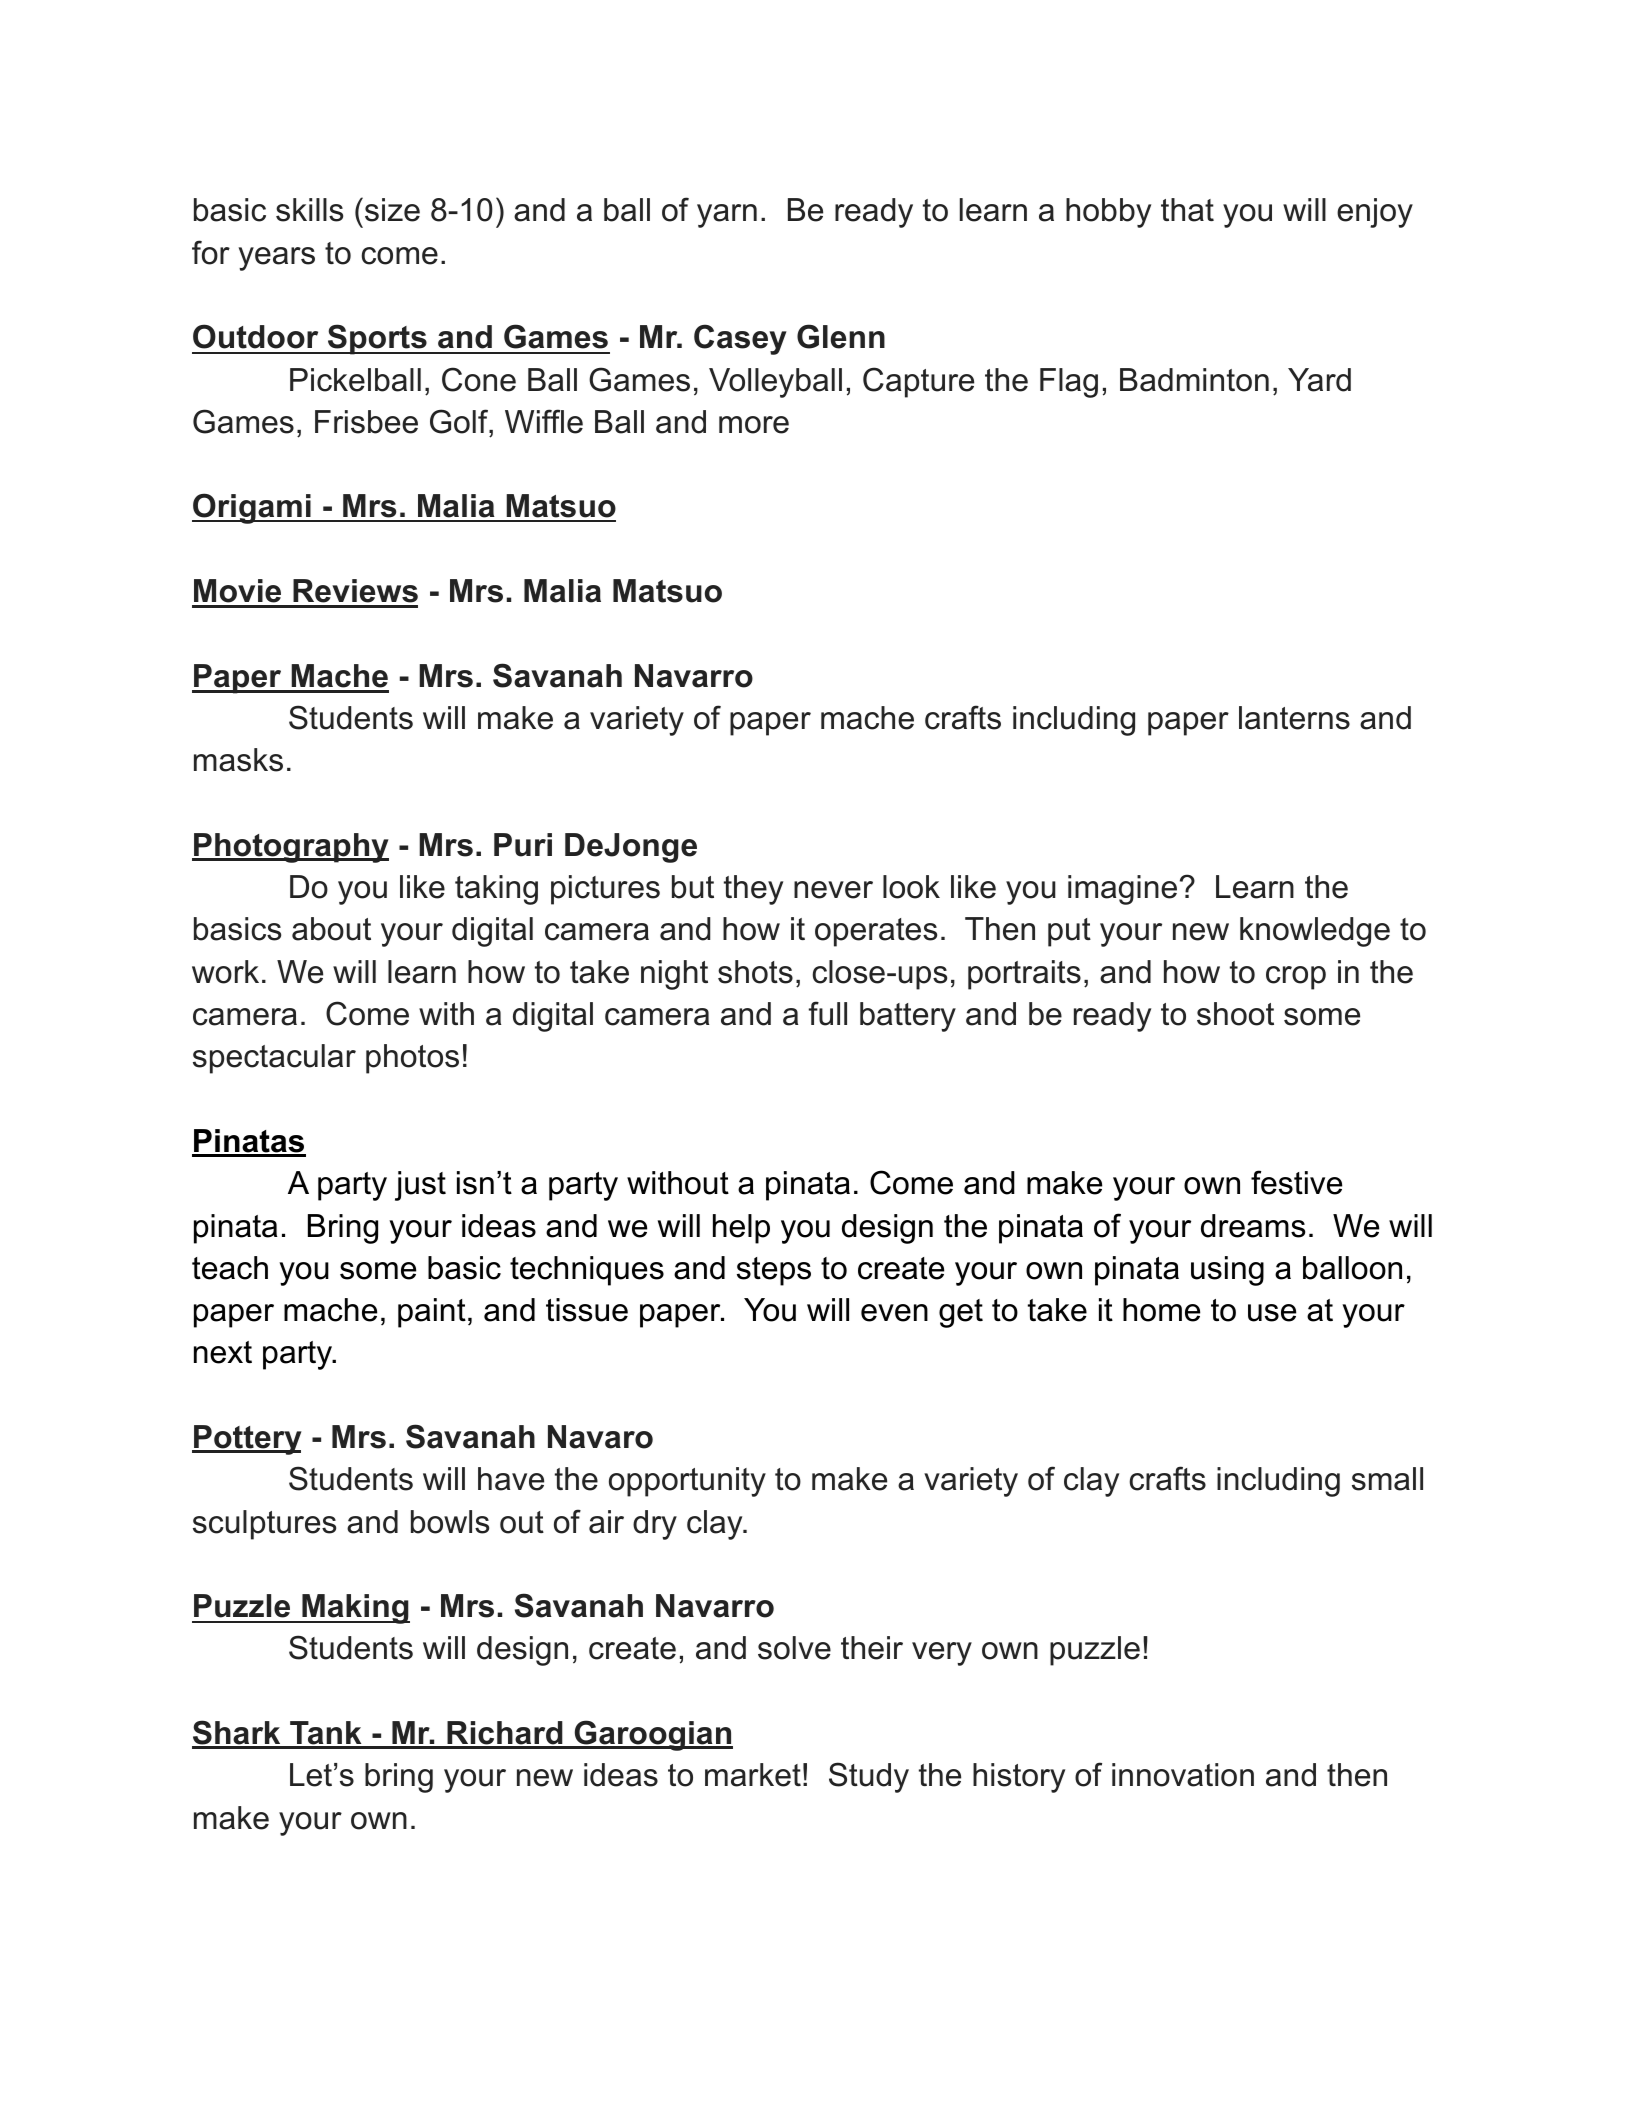  Describe the element at coordinates (727, 216) in the screenshot. I see `yarn` at that location.
